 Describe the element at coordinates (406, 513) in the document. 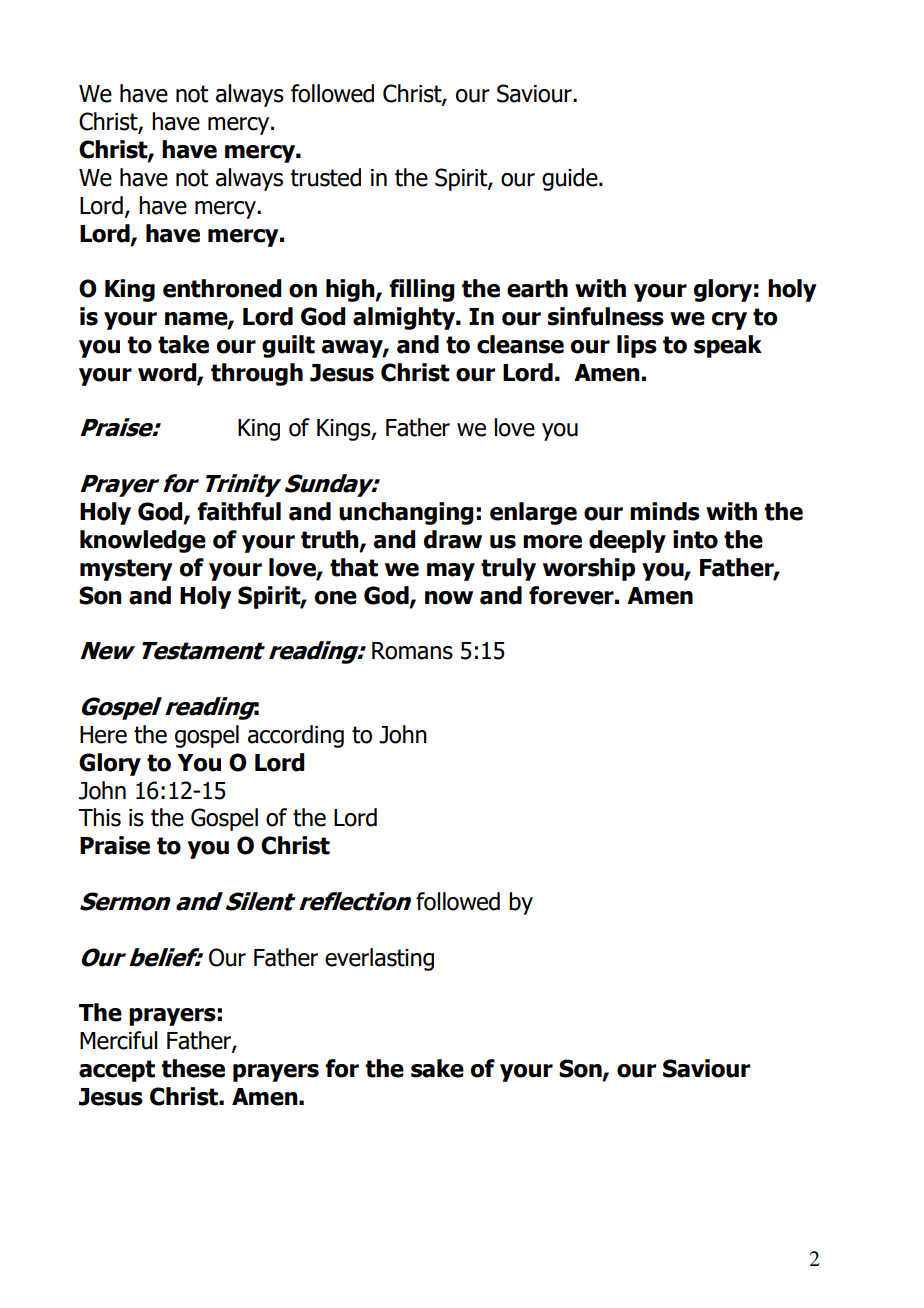

I see `unchanging` at that location.
